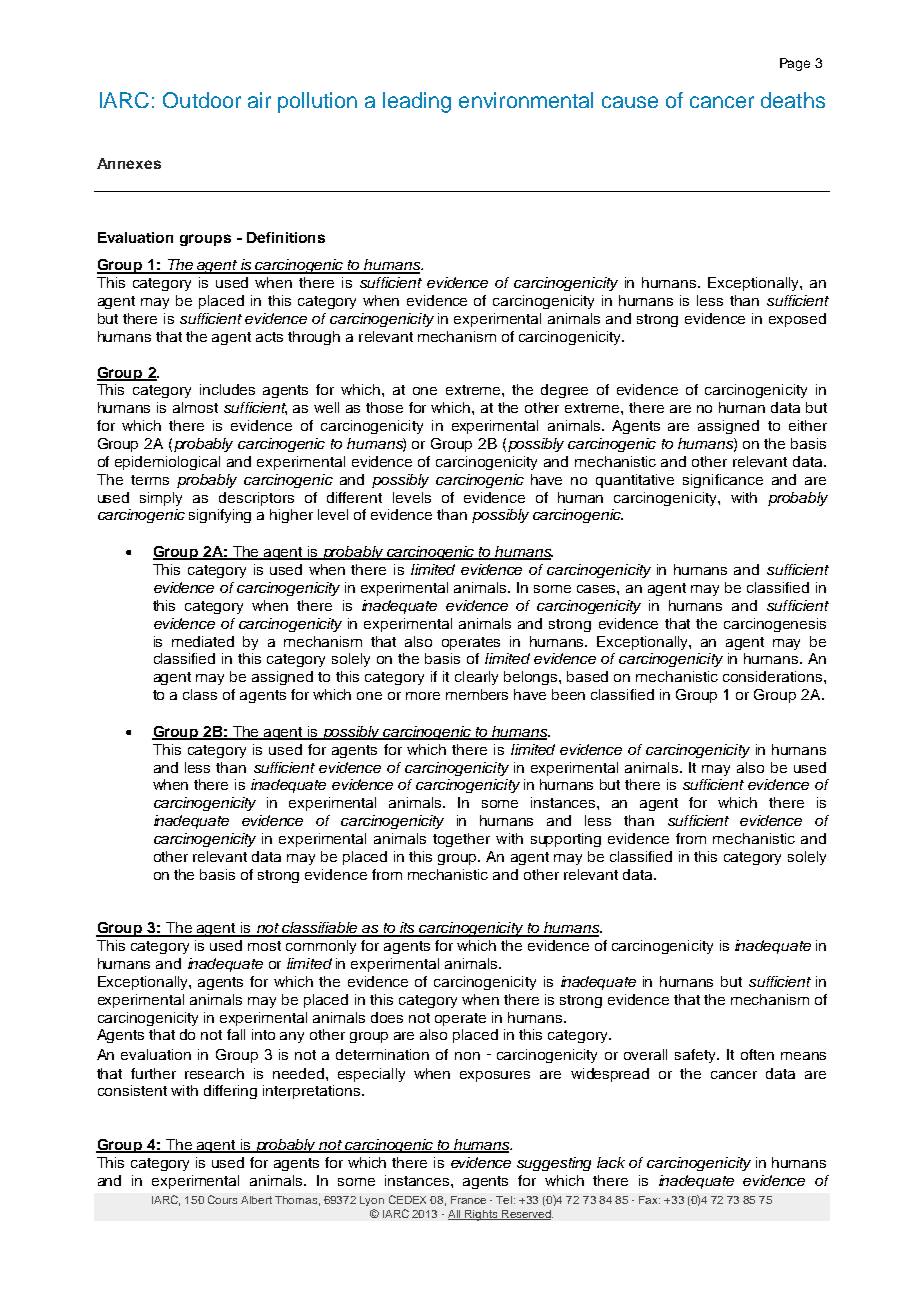 The image size is (924, 1308). I want to click on Fax, so click(649, 1200).
